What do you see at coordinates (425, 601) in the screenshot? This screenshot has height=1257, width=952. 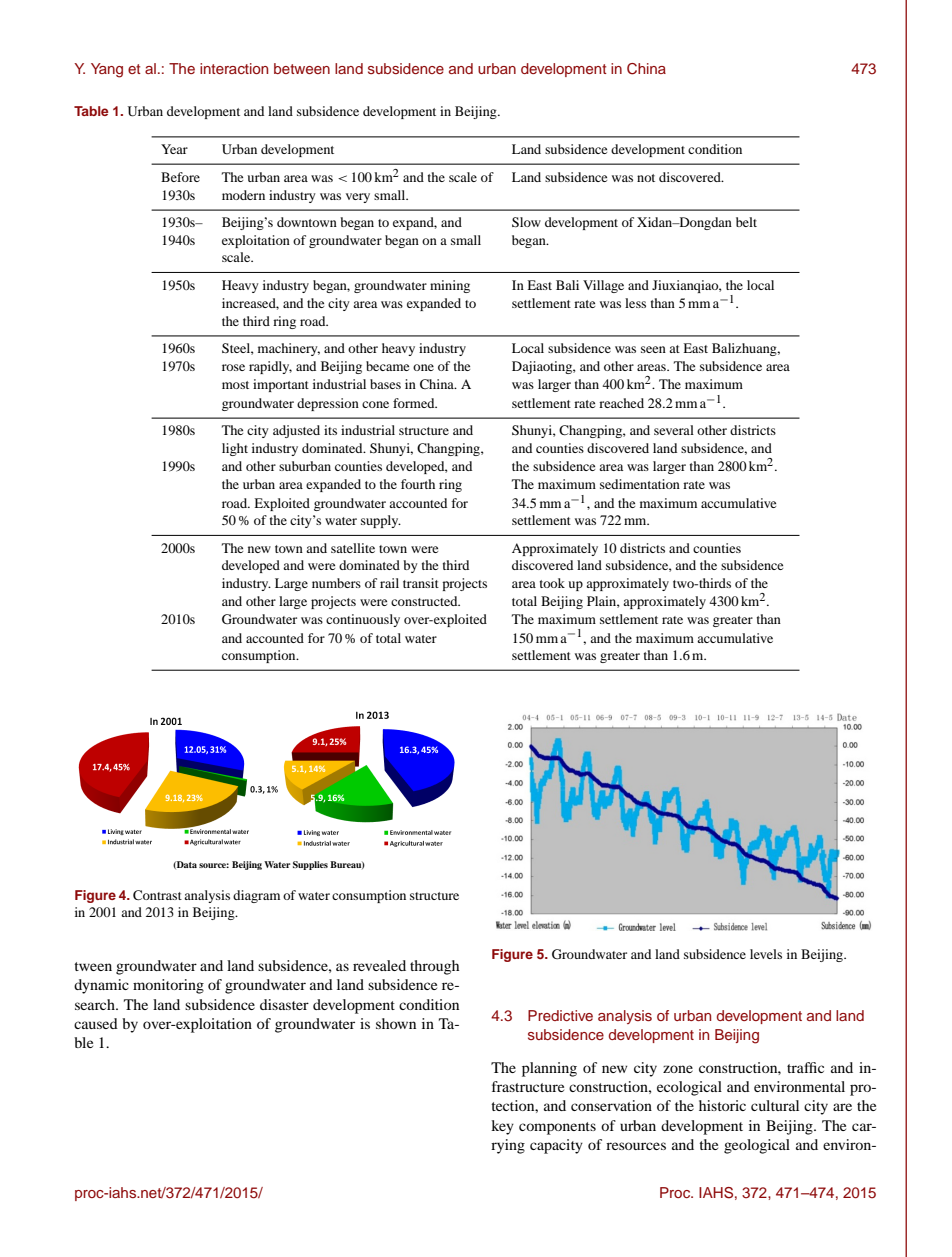 I see `constructed` at bounding box center [425, 601].
